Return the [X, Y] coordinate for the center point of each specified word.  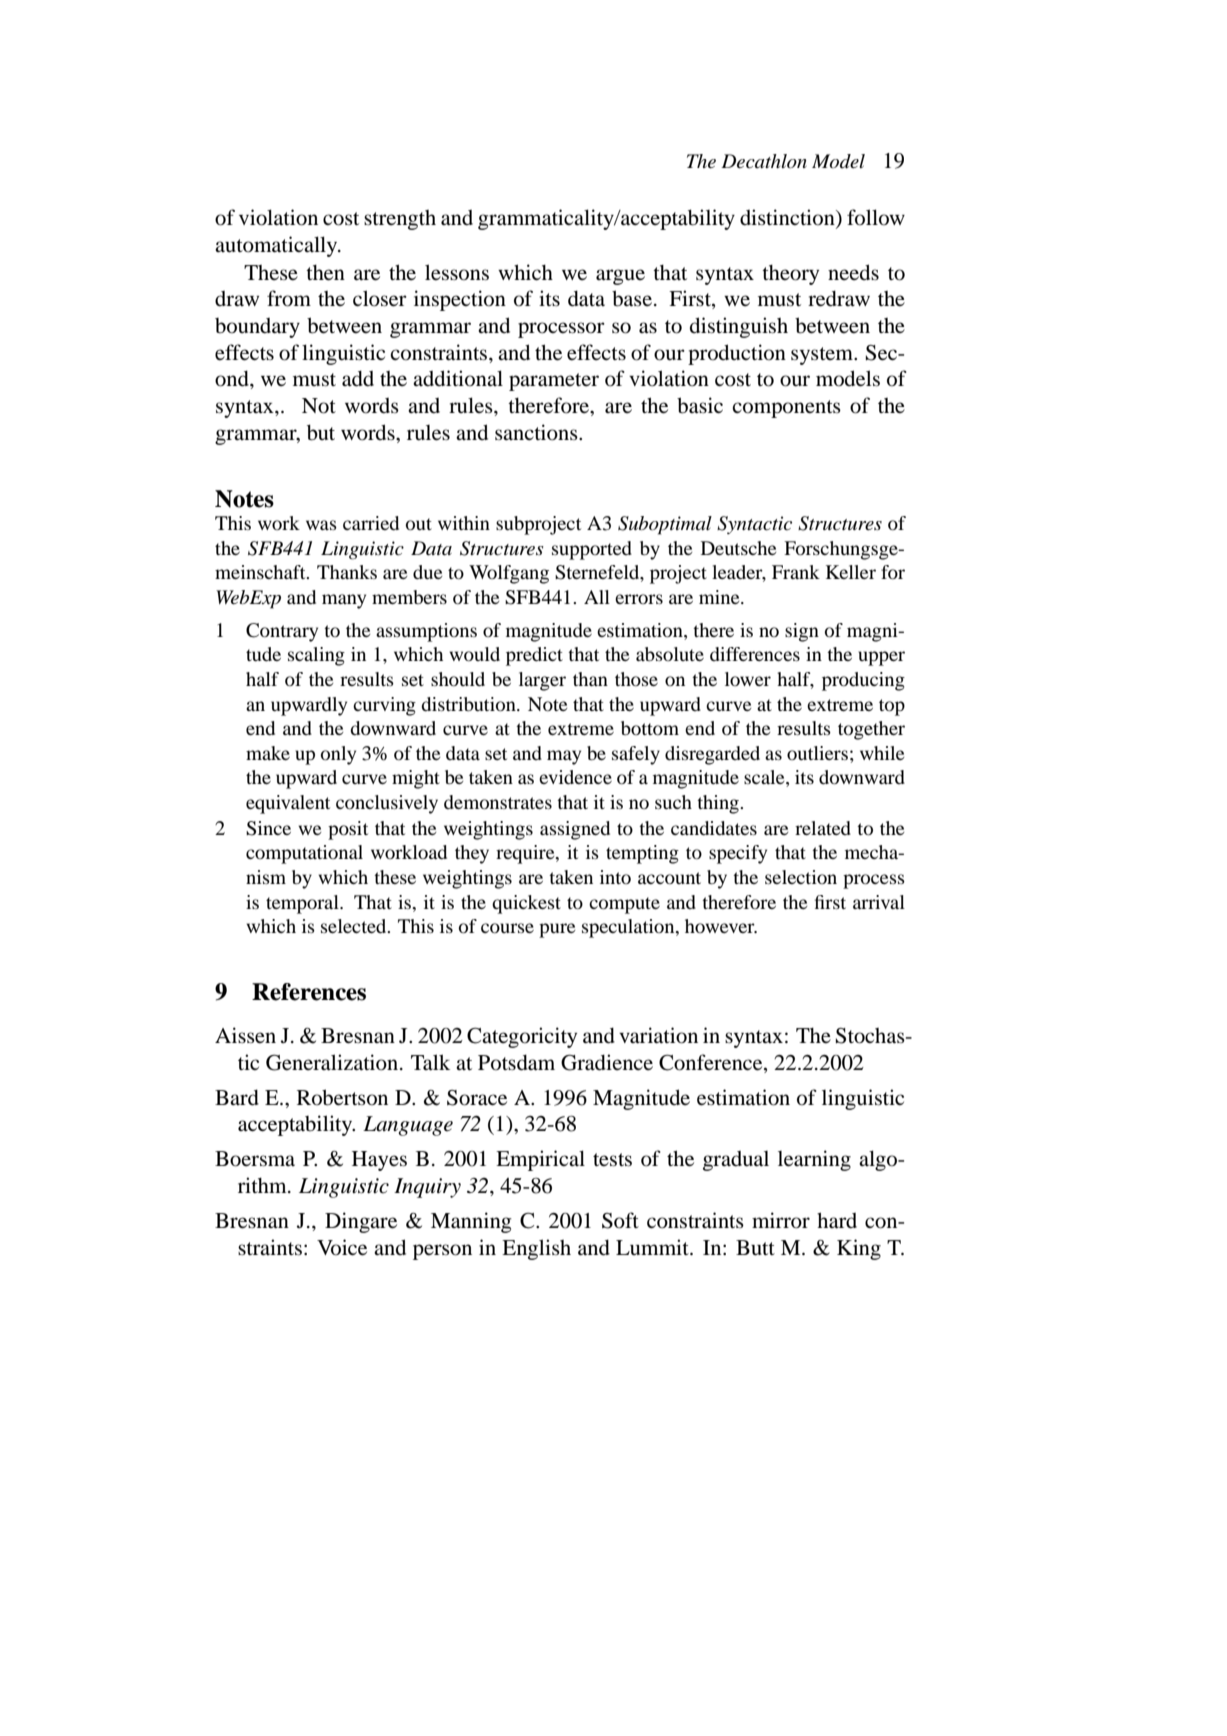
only [338, 755]
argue [620, 277]
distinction [788, 218]
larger [542, 681]
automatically [277, 246]
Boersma [255, 1159]
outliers [817, 753]
